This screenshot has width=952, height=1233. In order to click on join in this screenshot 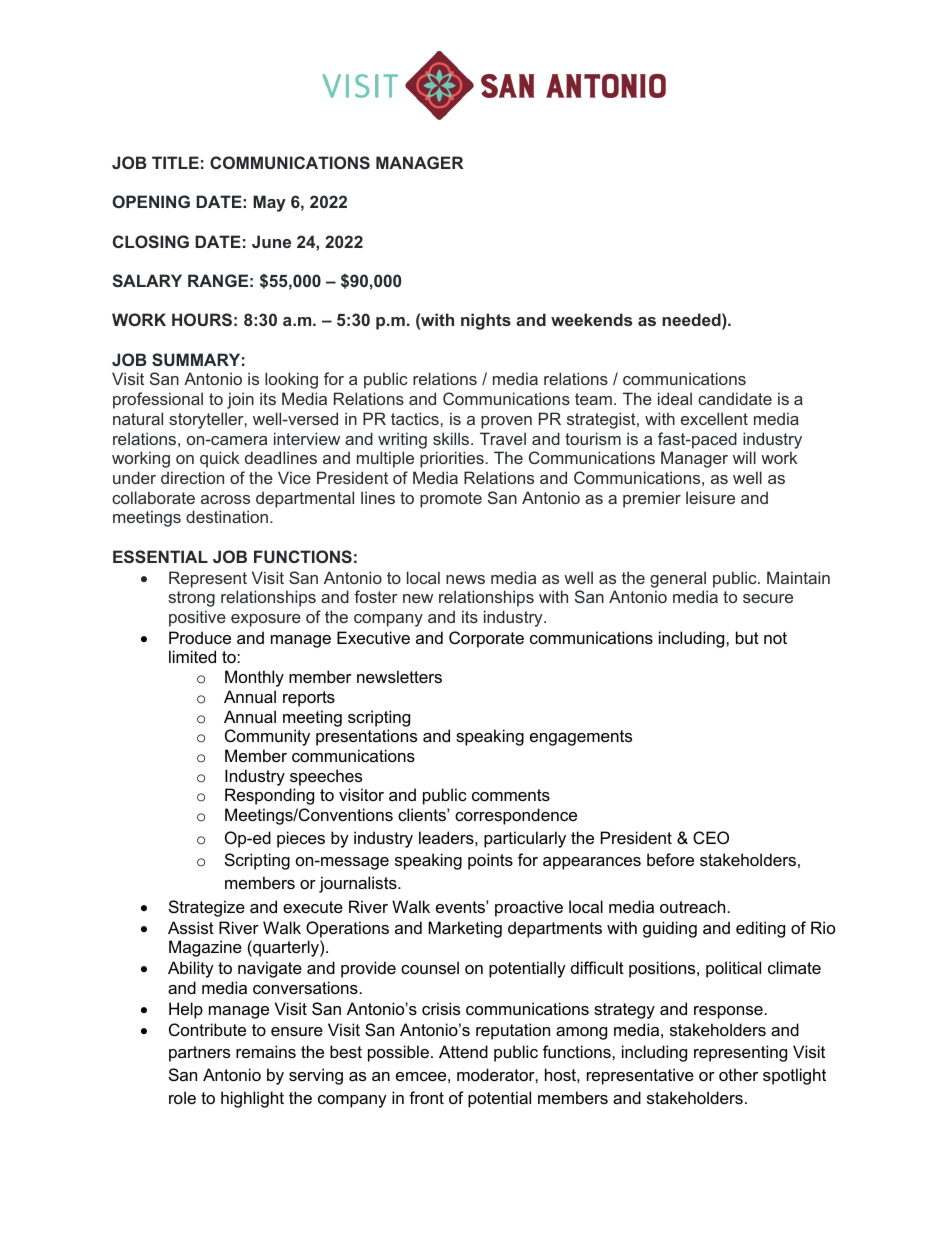, I will do `click(240, 400)`.
